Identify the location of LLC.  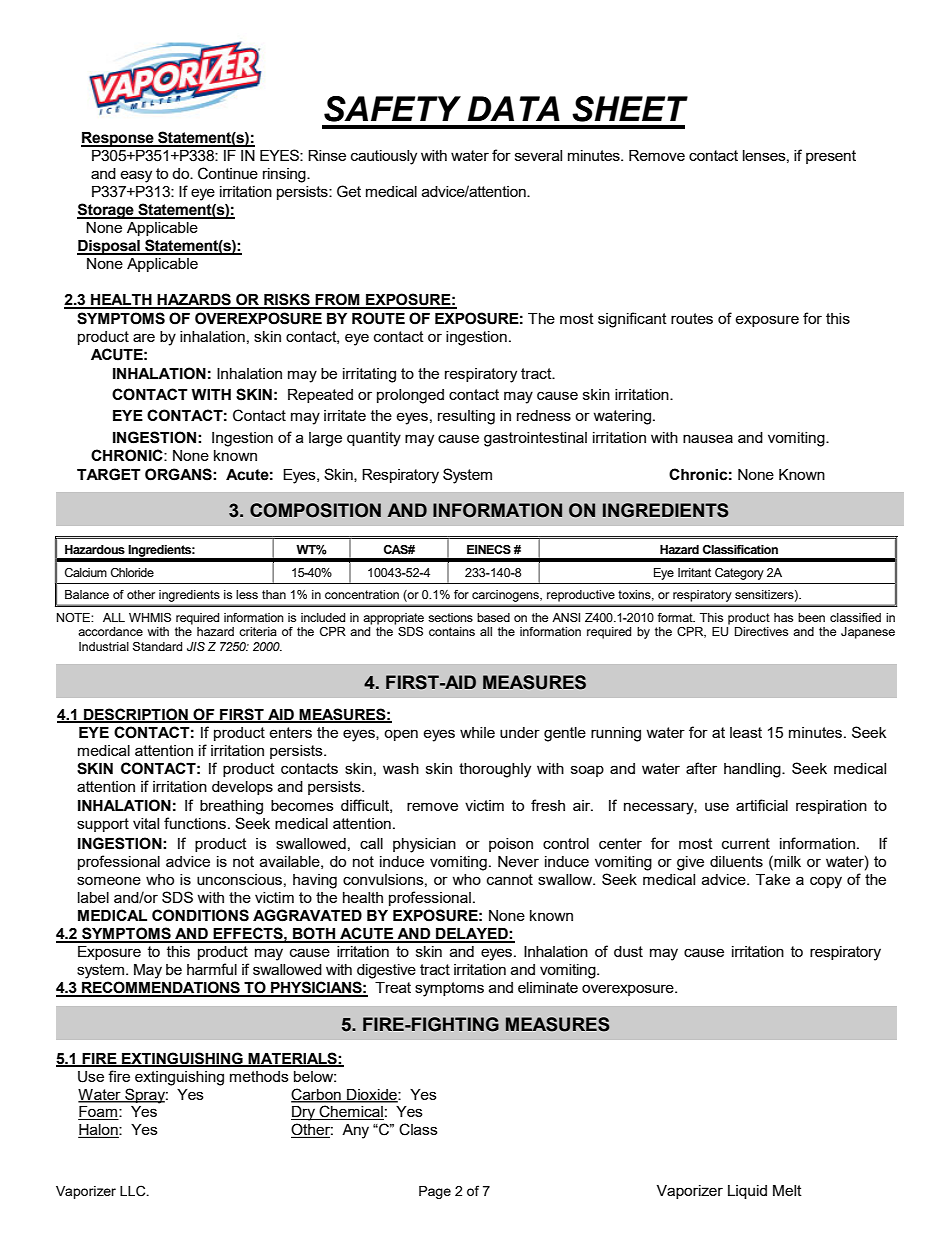
(134, 1191).
